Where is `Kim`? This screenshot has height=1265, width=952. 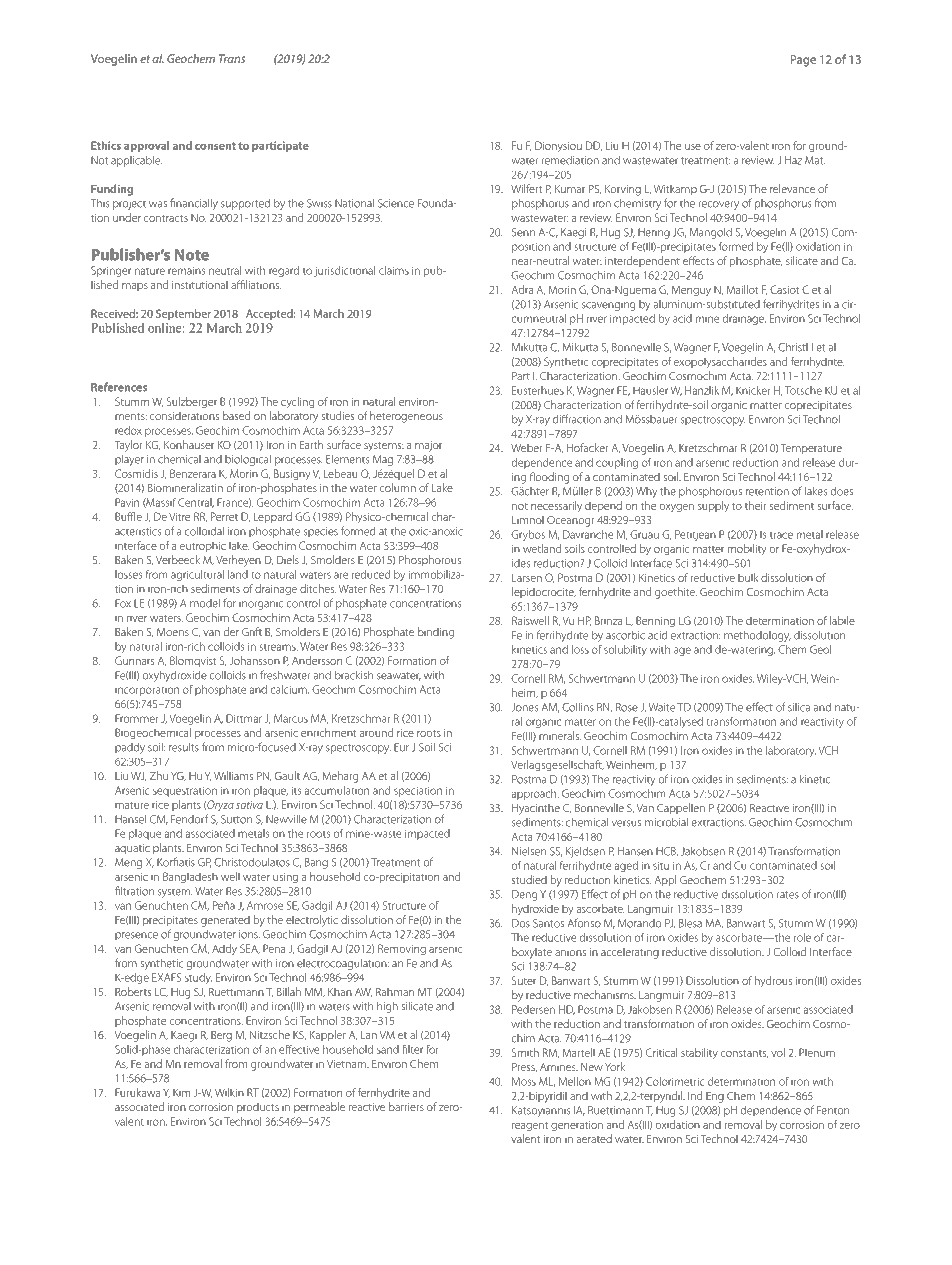
Kim is located at coordinates (181, 1093).
